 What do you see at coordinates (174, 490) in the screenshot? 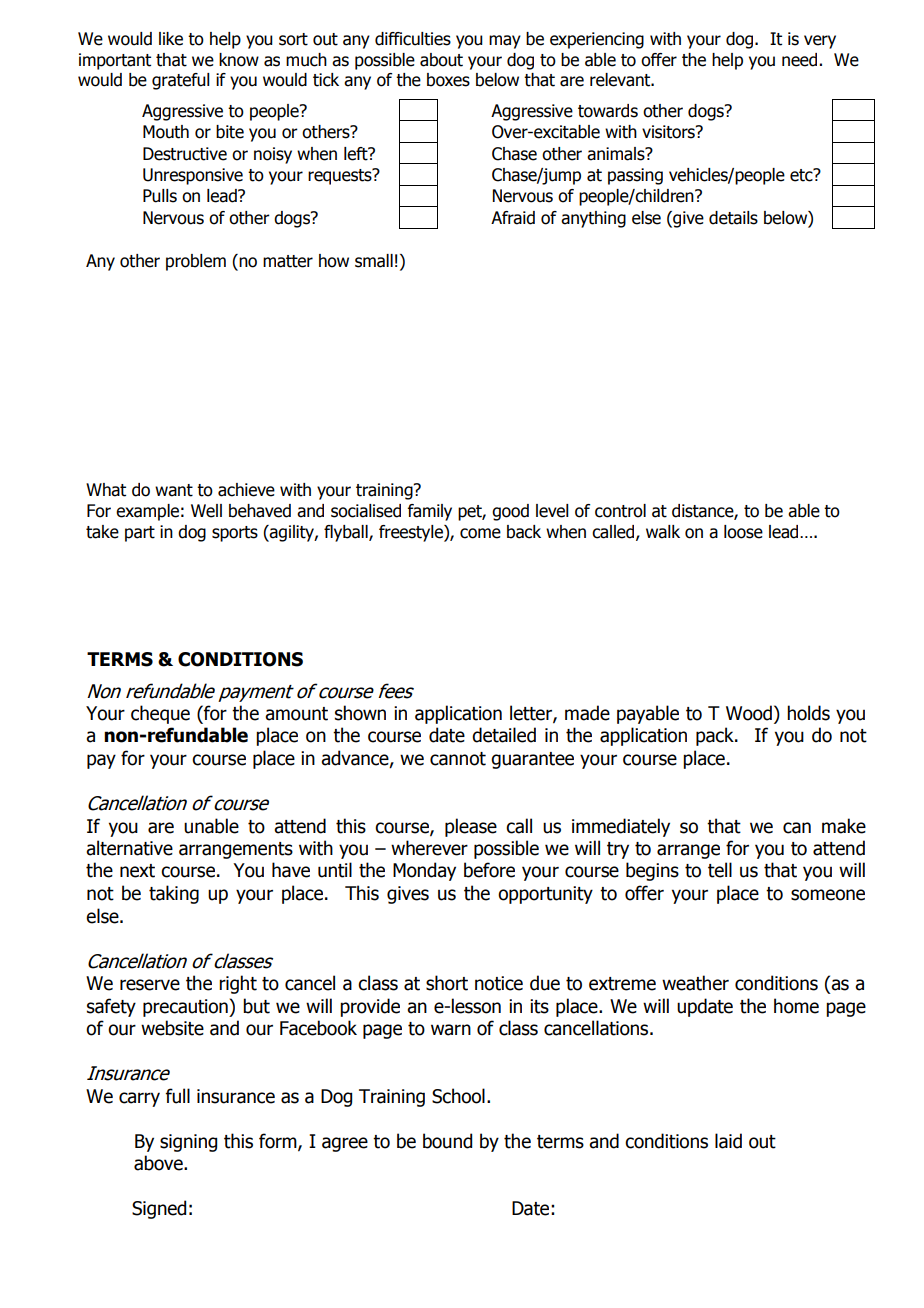
I see `want` at bounding box center [174, 490].
